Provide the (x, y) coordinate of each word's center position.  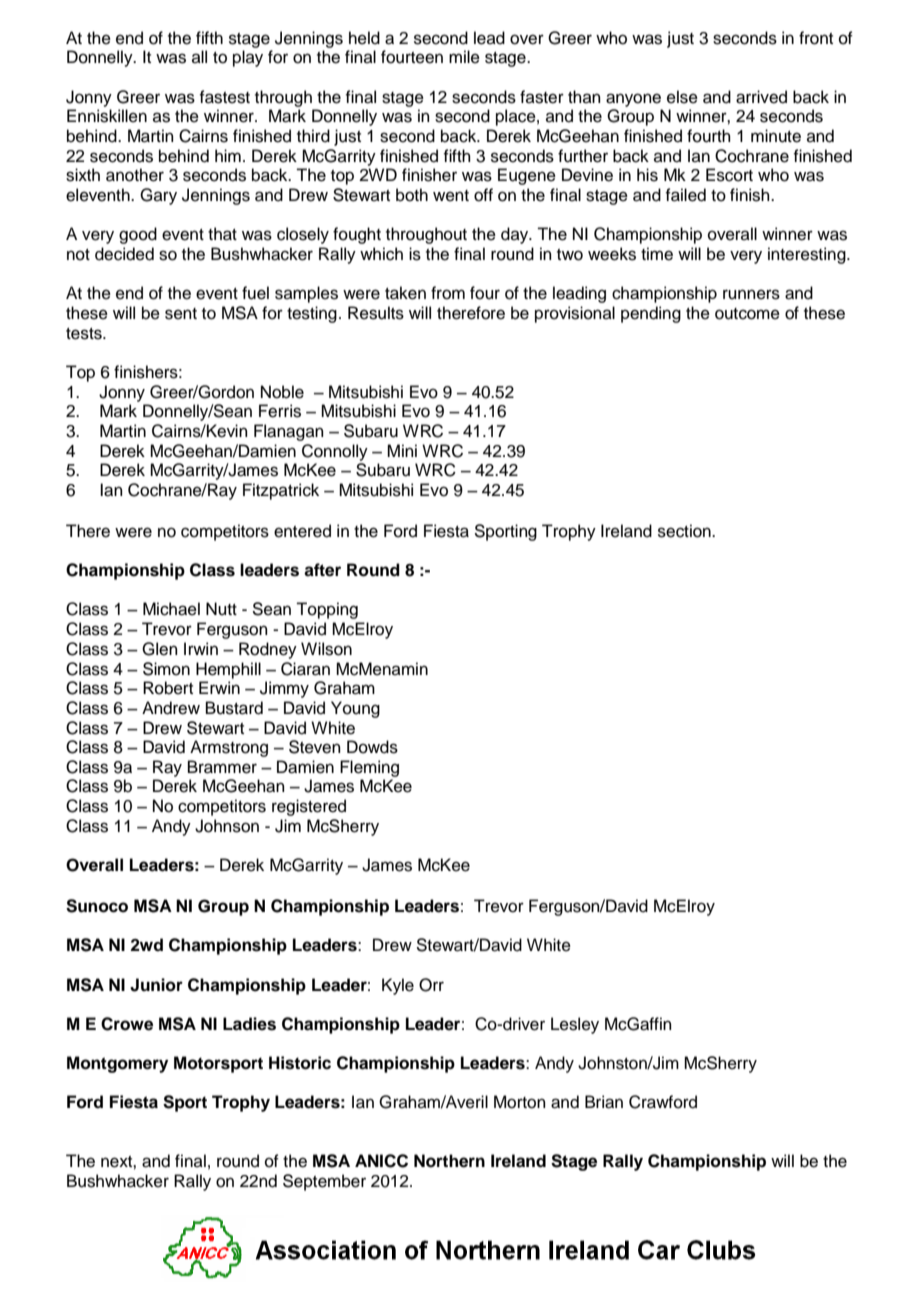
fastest (224, 97)
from (448, 293)
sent (181, 314)
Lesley (575, 1025)
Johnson (227, 826)
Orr (431, 985)
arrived (761, 97)
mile (464, 57)
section (685, 531)
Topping (327, 610)
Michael (171, 609)
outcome (747, 314)
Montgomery (117, 1064)
